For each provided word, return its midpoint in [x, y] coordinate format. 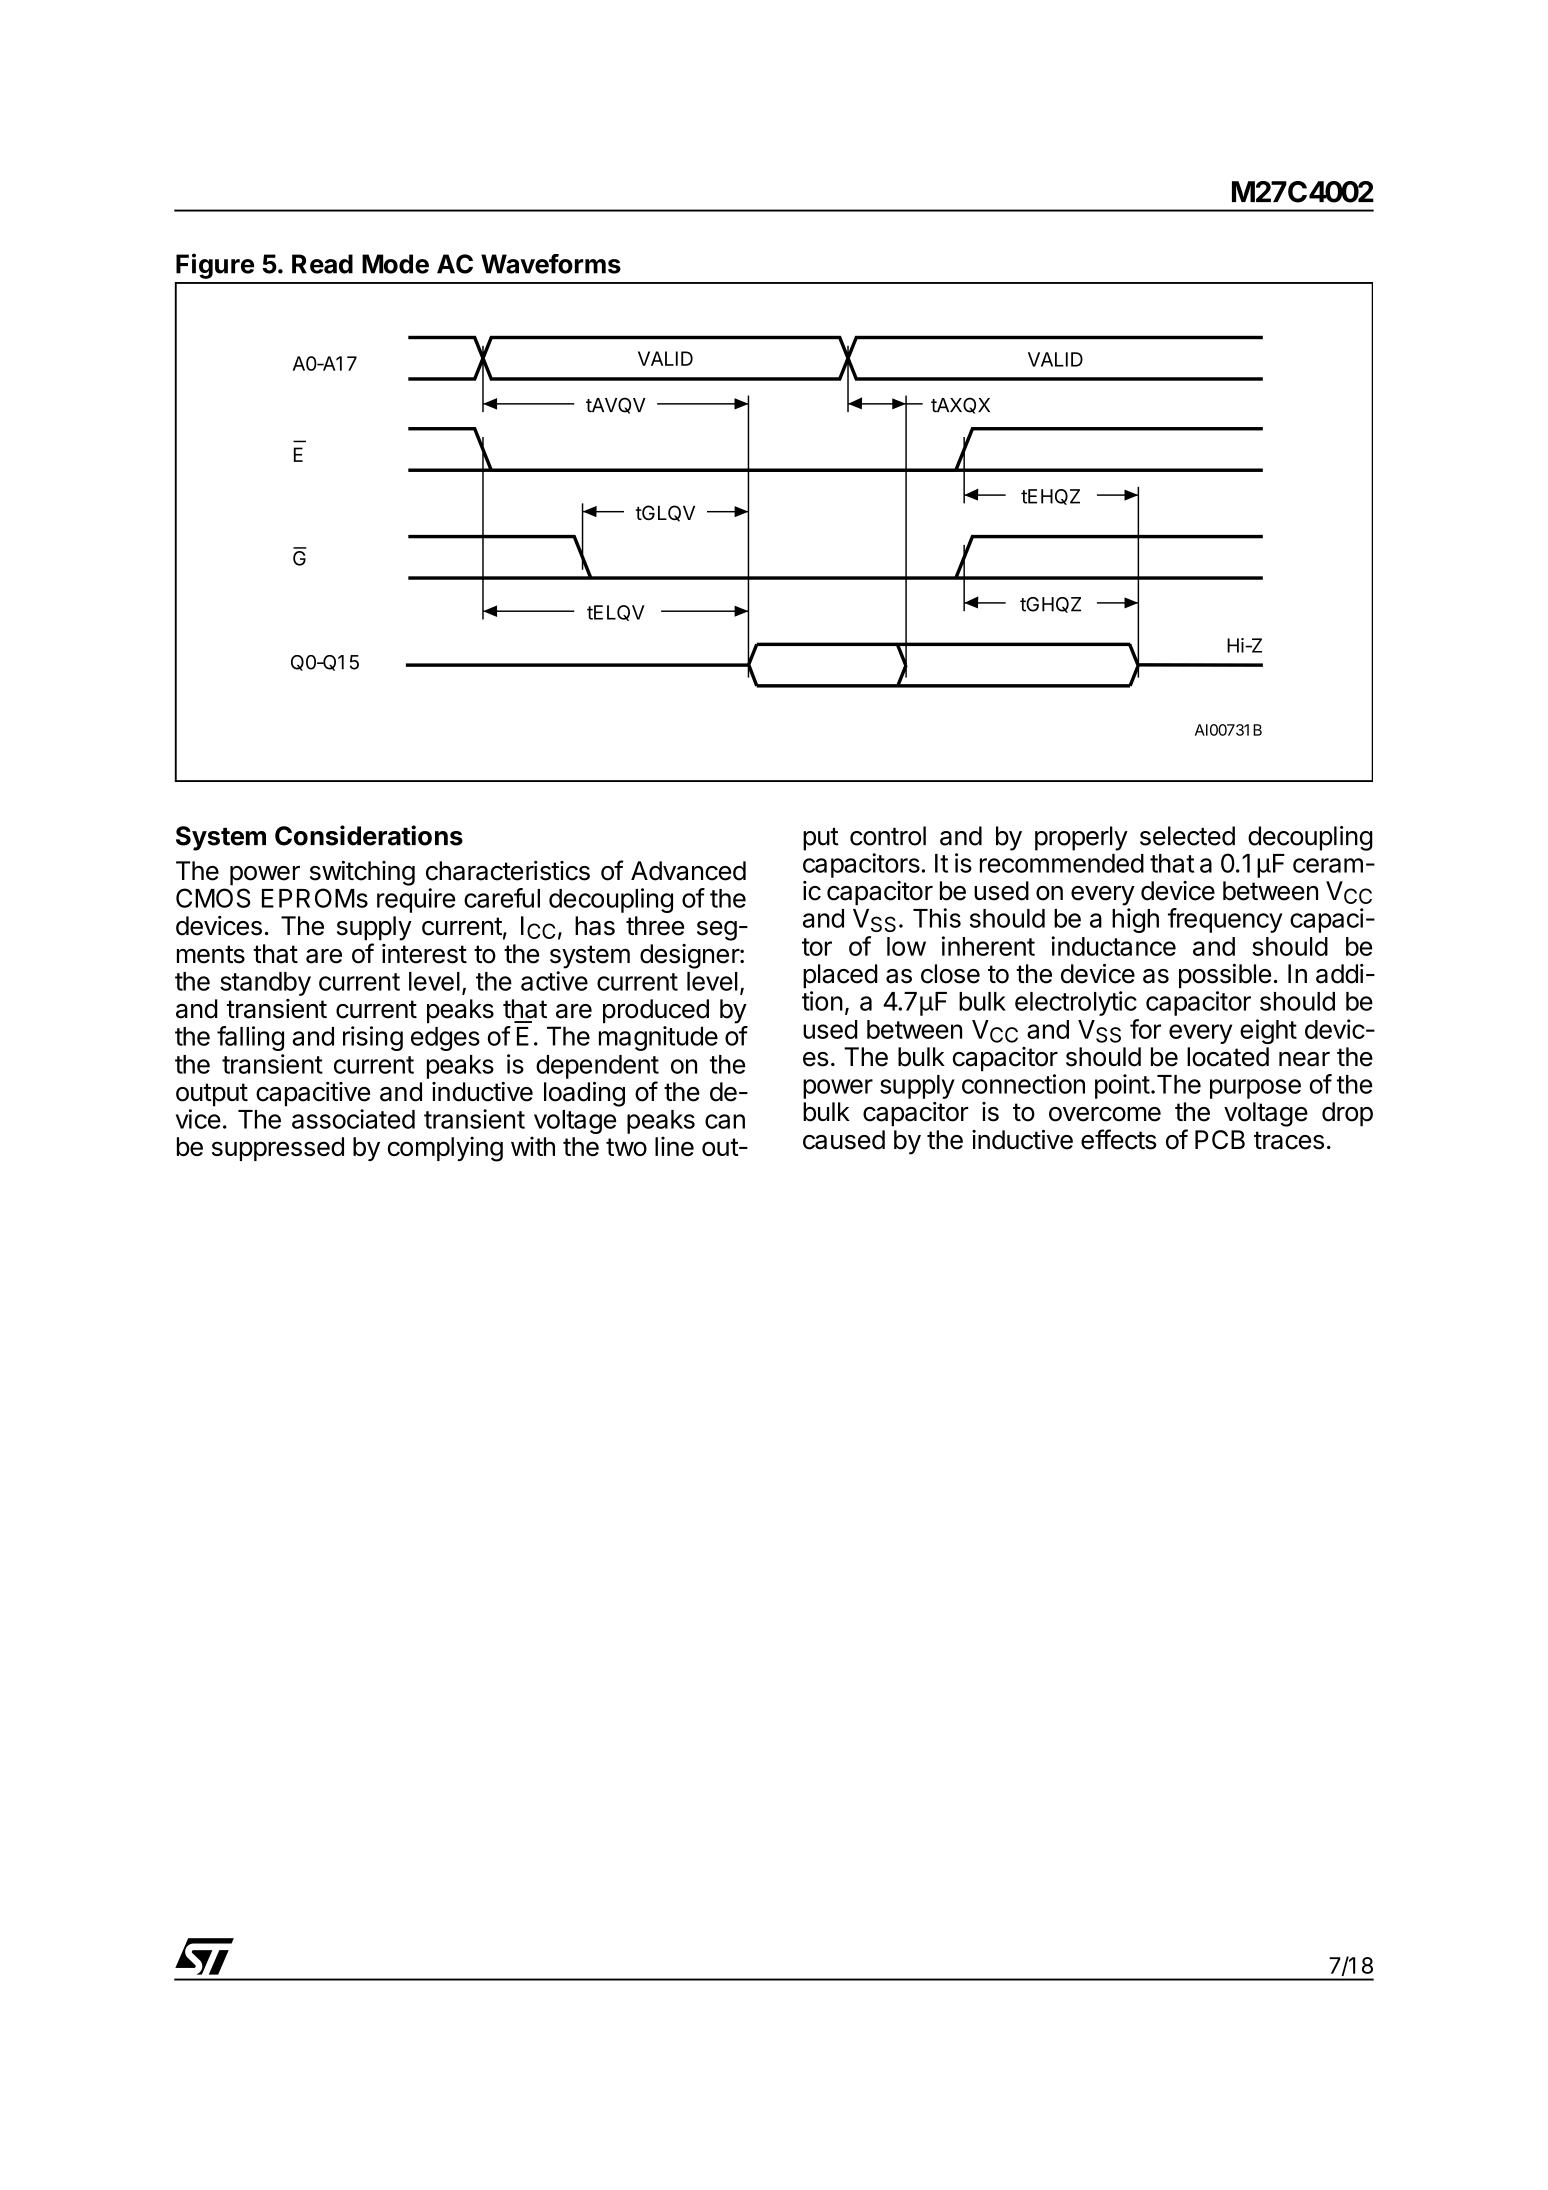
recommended [1062, 863]
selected [1187, 836]
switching [362, 873]
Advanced [688, 871]
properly [1081, 838]
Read [322, 264]
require [416, 900]
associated [353, 1119]
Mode [395, 264]
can [725, 1121]
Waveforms [551, 264]
